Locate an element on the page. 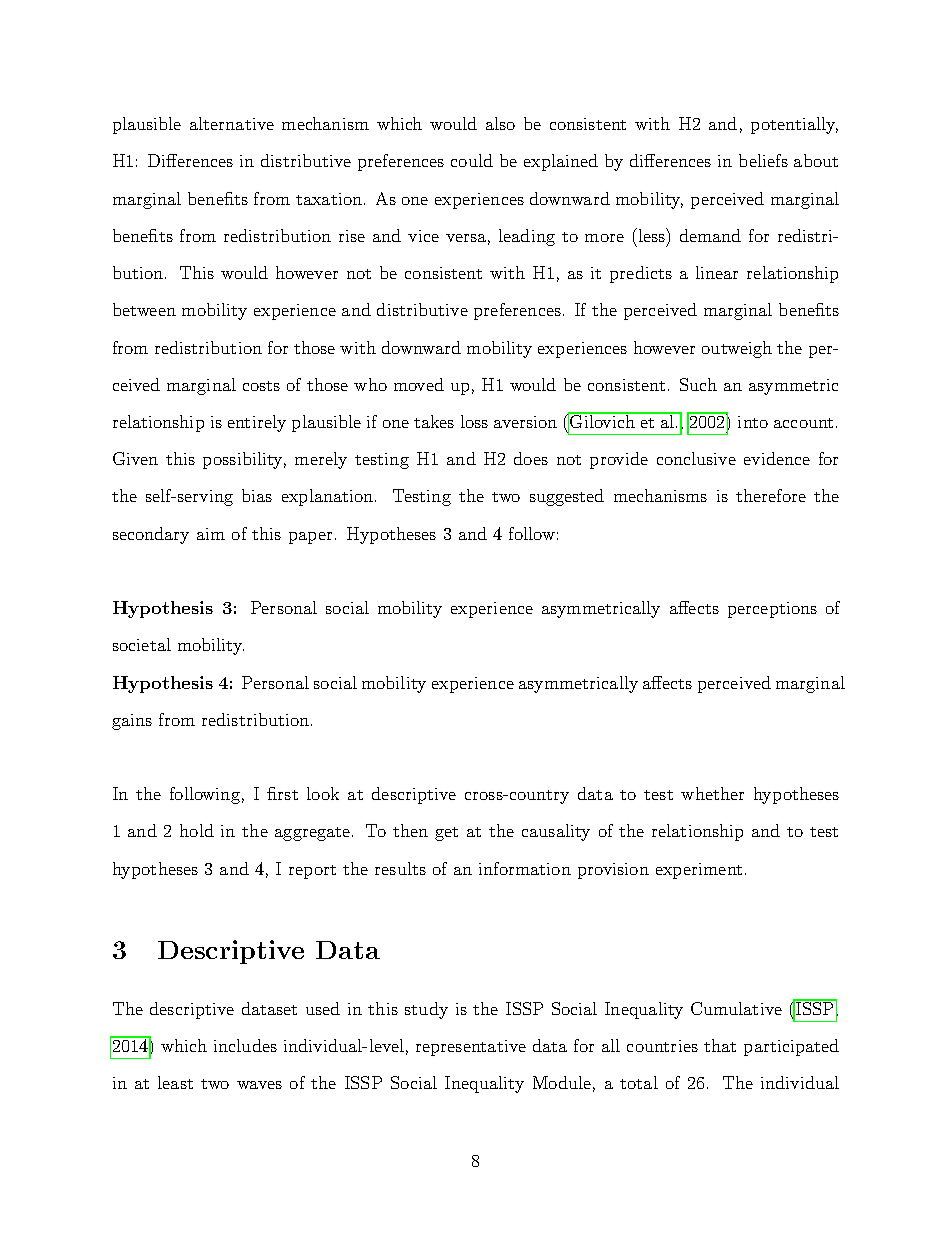 The image size is (952, 1233). alternative is located at coordinates (232, 123).
